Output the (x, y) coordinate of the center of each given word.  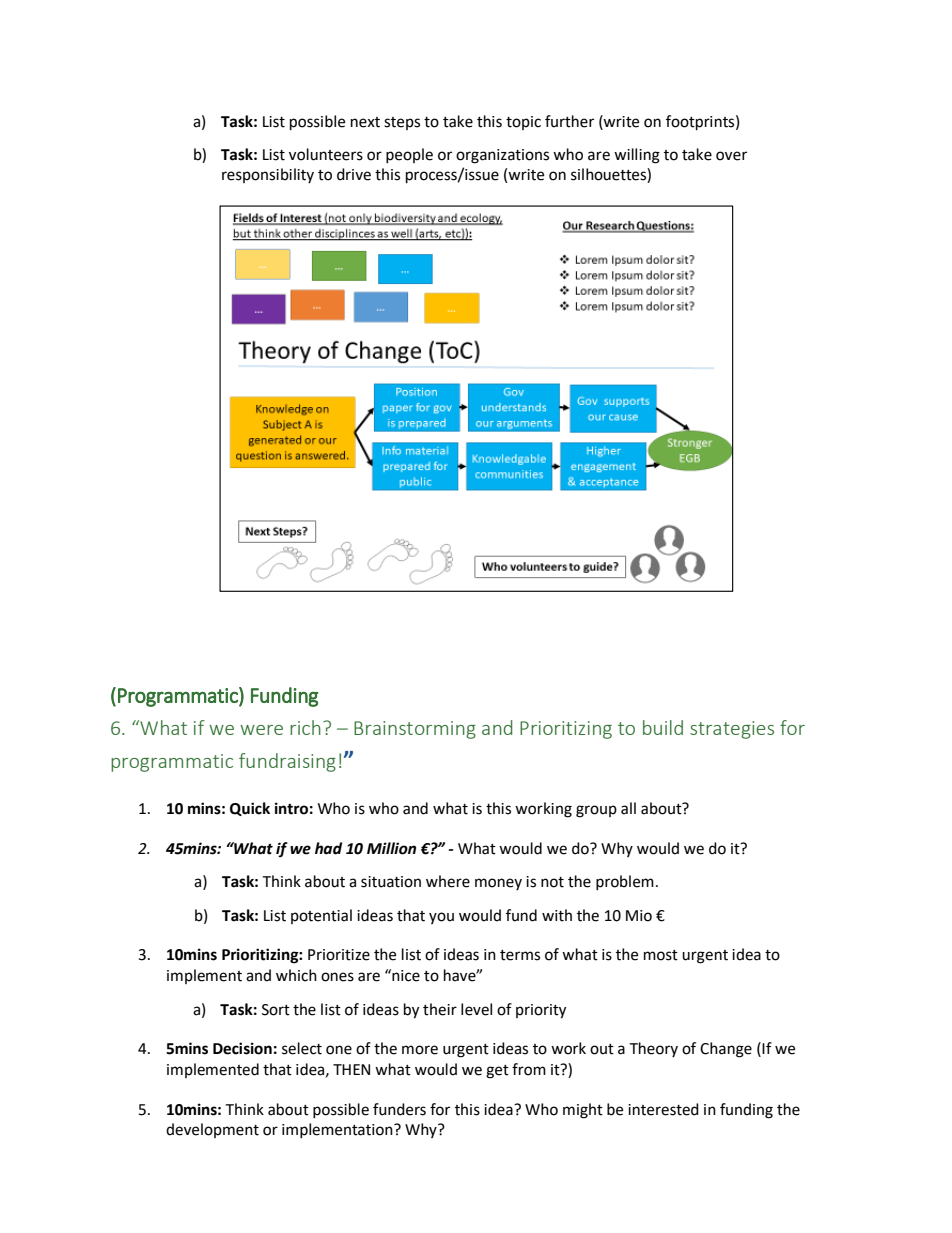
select (302, 1048)
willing (637, 156)
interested (663, 1109)
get (497, 1072)
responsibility (268, 175)
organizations (502, 156)
